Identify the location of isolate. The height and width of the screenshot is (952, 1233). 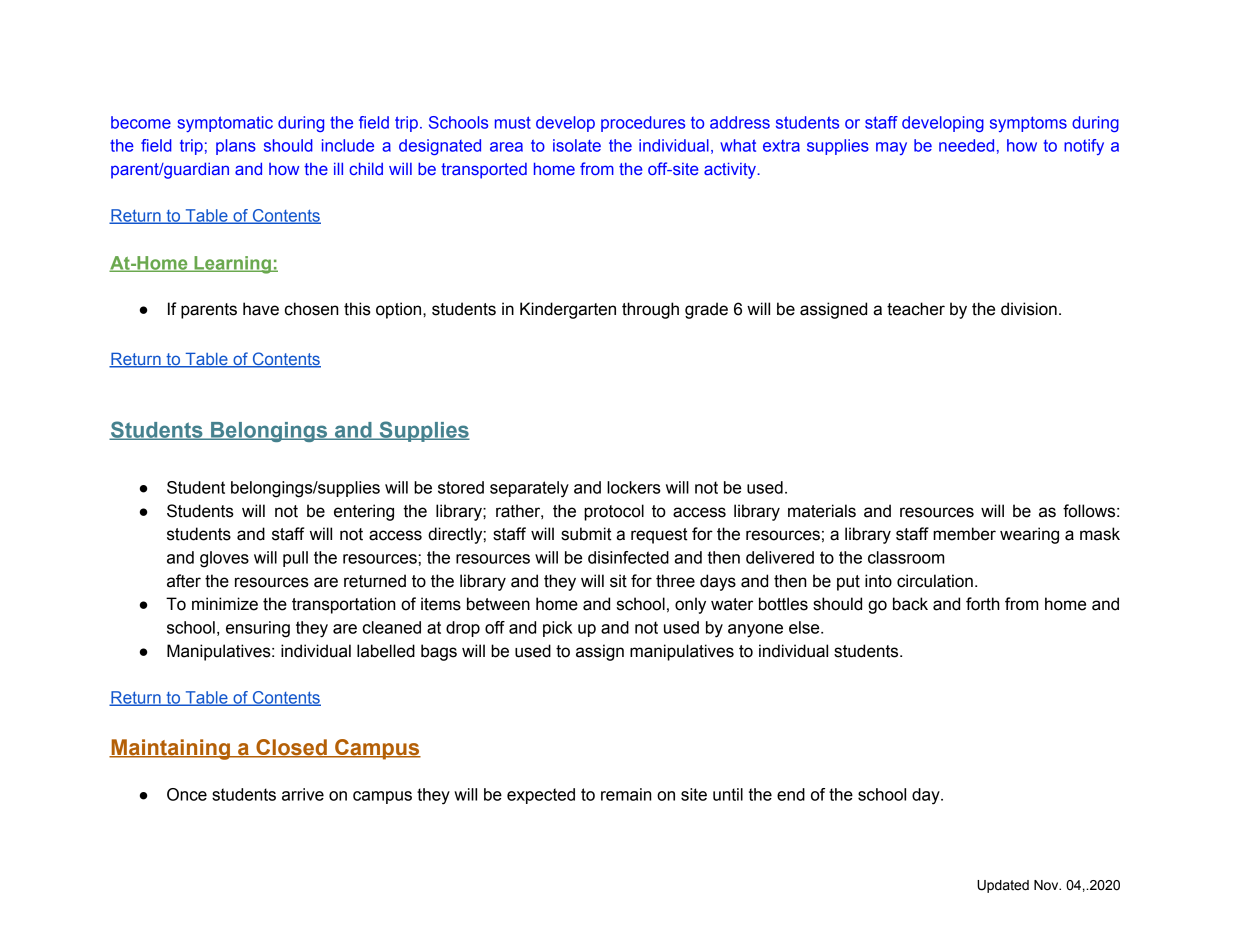
(577, 145).
